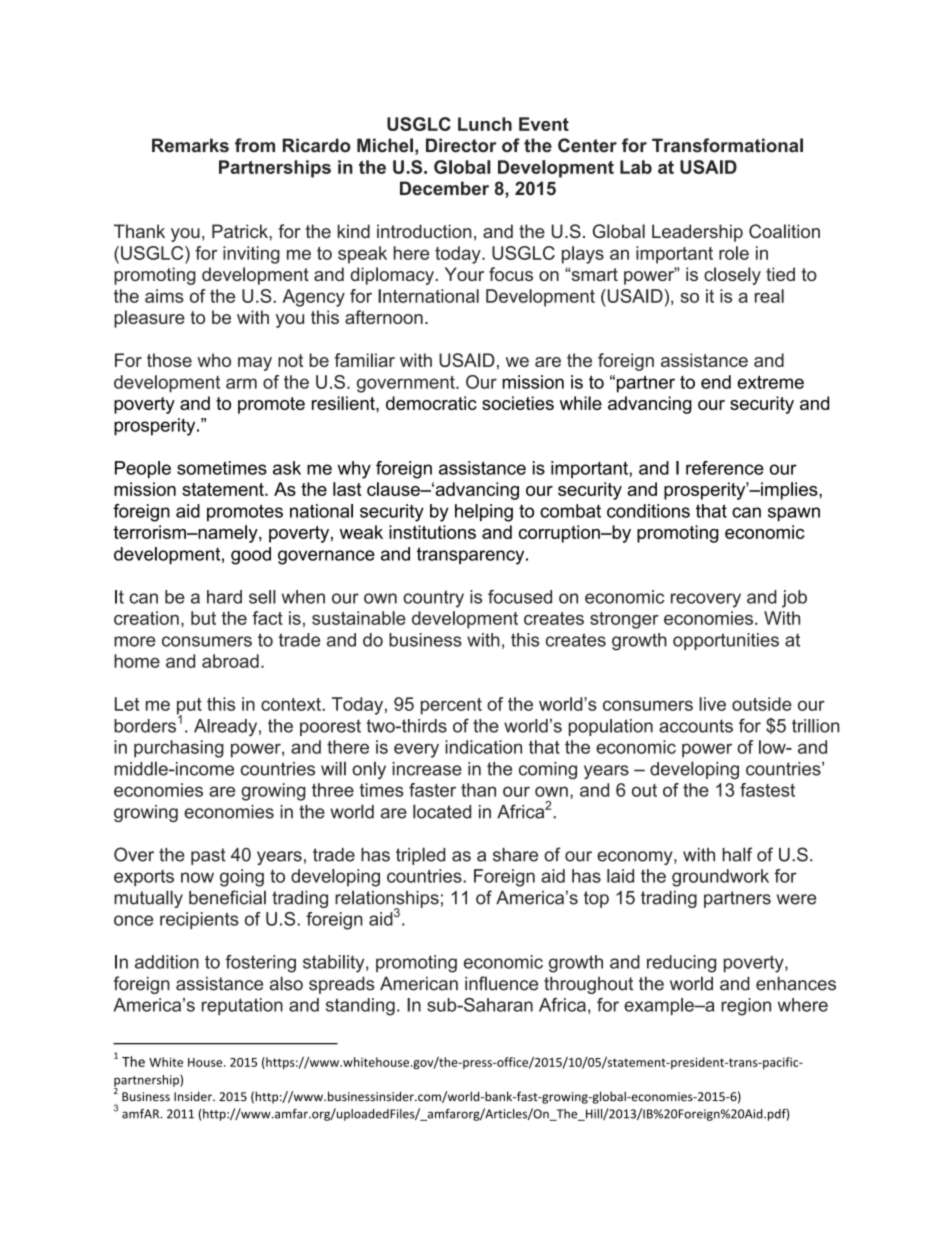  What do you see at coordinates (501, 983) in the image?
I see `influence` at bounding box center [501, 983].
